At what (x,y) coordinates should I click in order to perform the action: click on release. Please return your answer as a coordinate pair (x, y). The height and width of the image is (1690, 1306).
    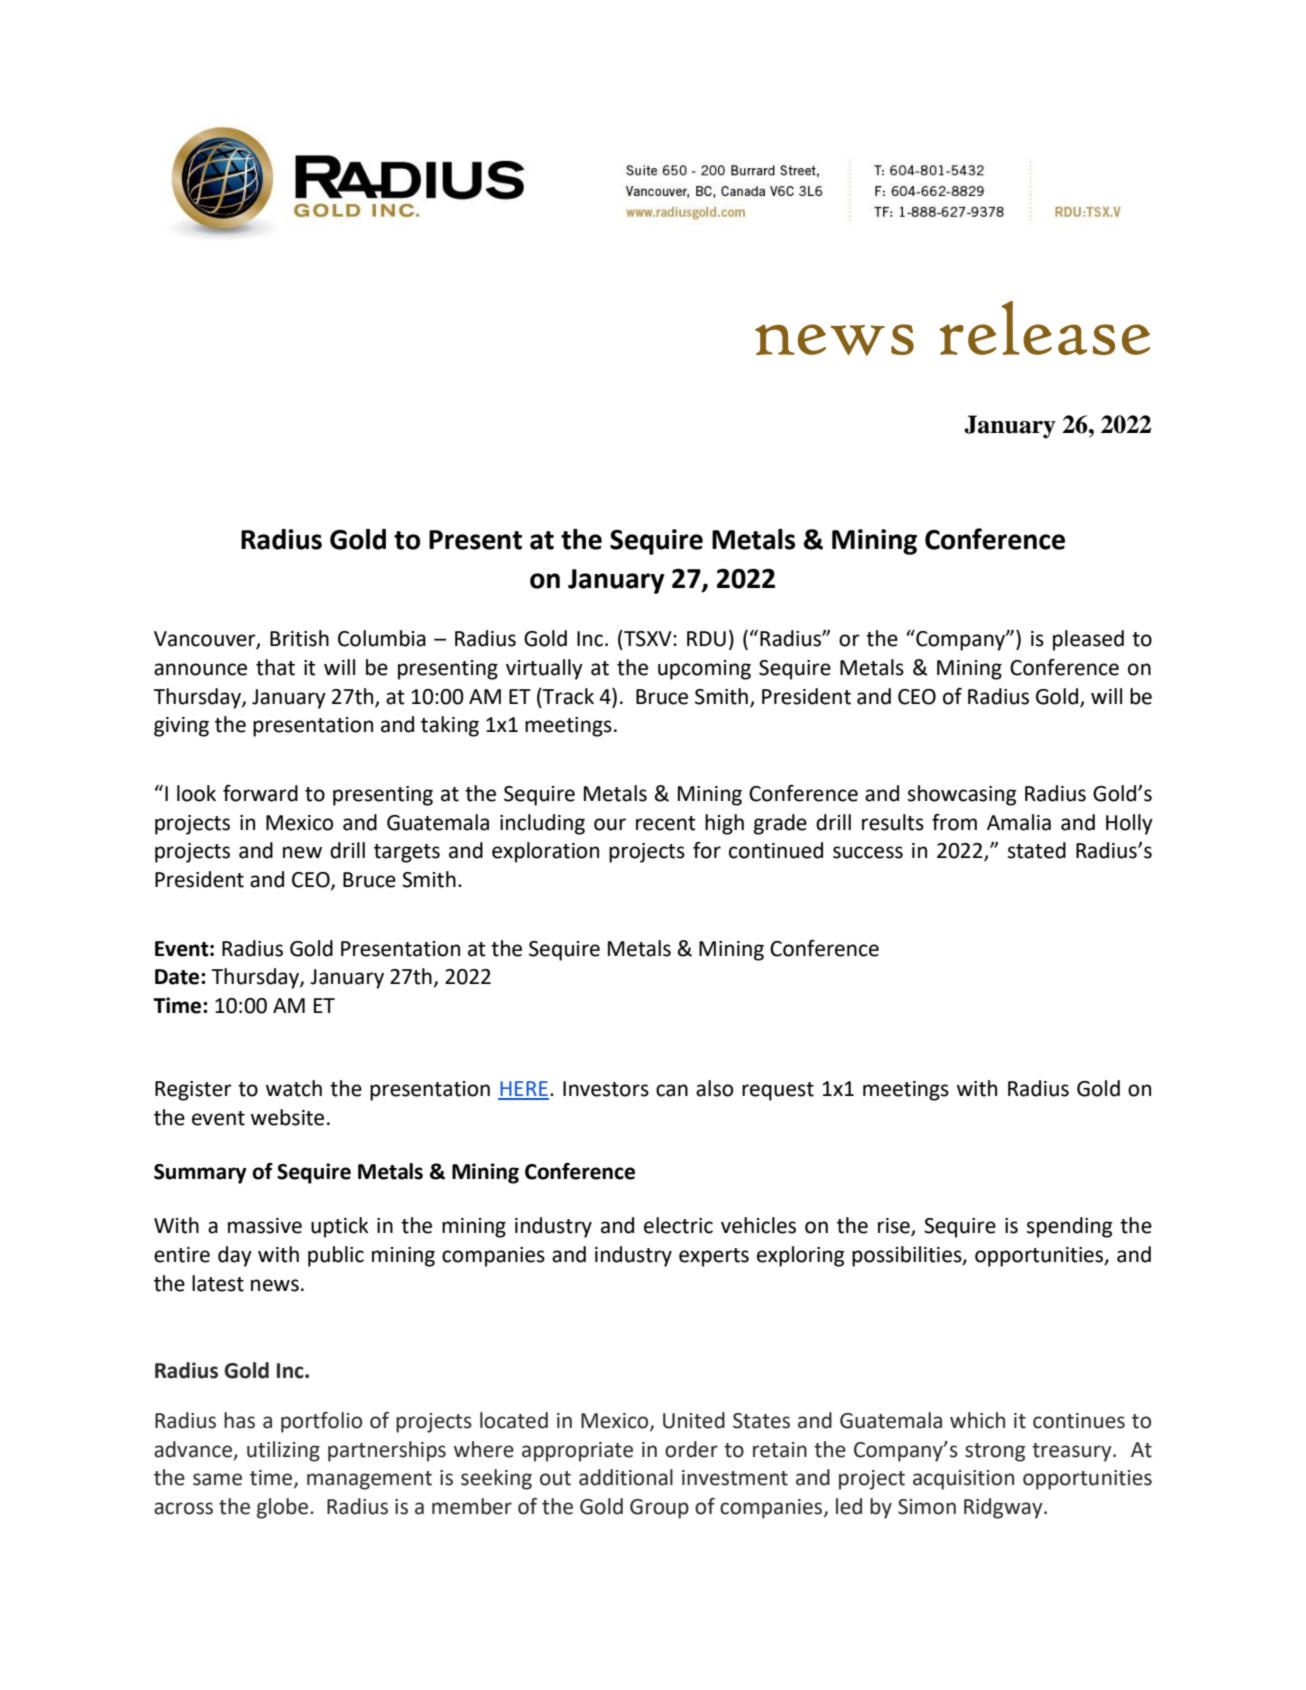
    Looking at the image, I should click on (1044, 328).
